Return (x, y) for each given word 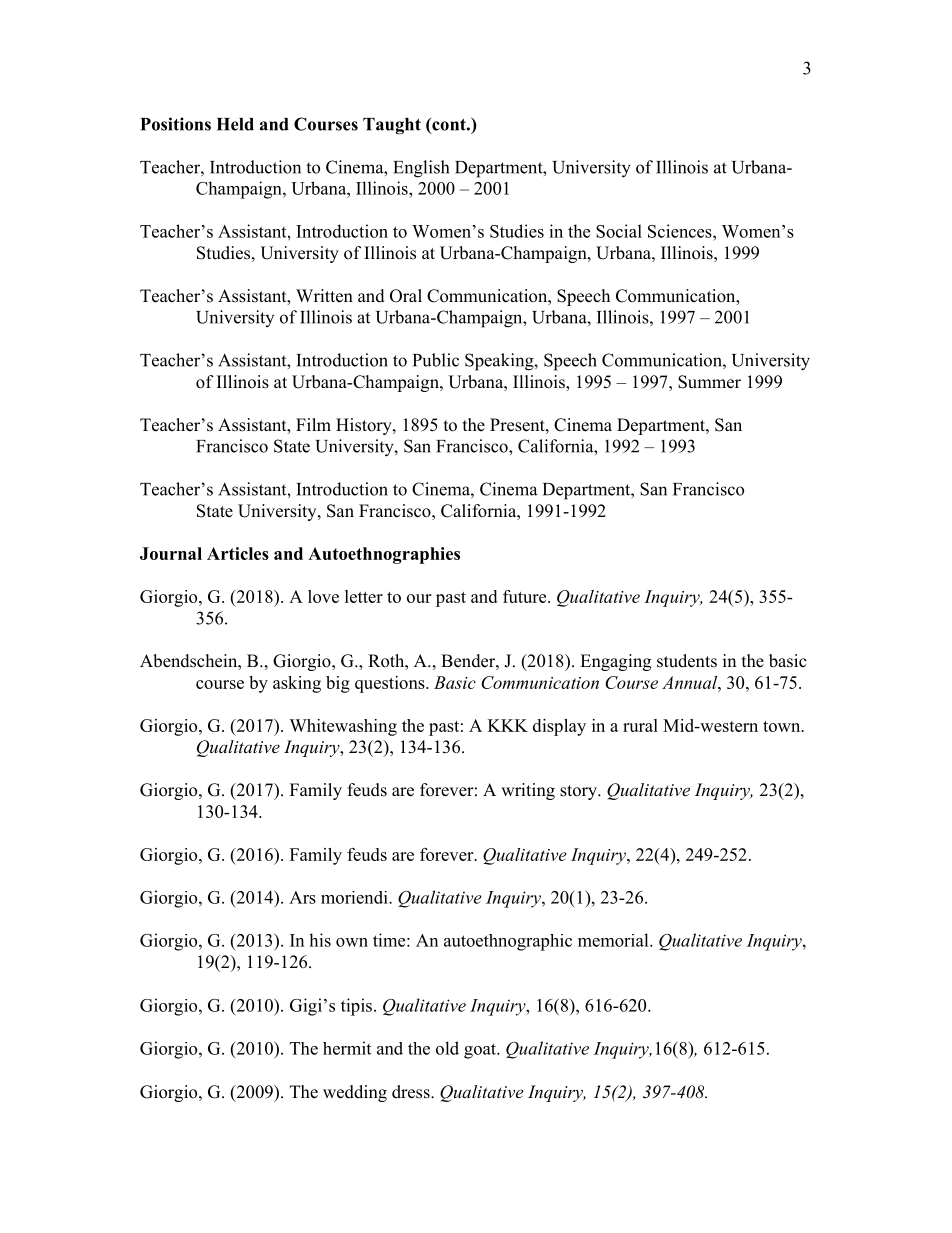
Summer (709, 382)
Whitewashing (343, 727)
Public (436, 360)
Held (235, 124)
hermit (347, 1048)
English (421, 169)
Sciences (681, 231)
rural (640, 725)
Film (313, 424)
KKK (508, 725)
